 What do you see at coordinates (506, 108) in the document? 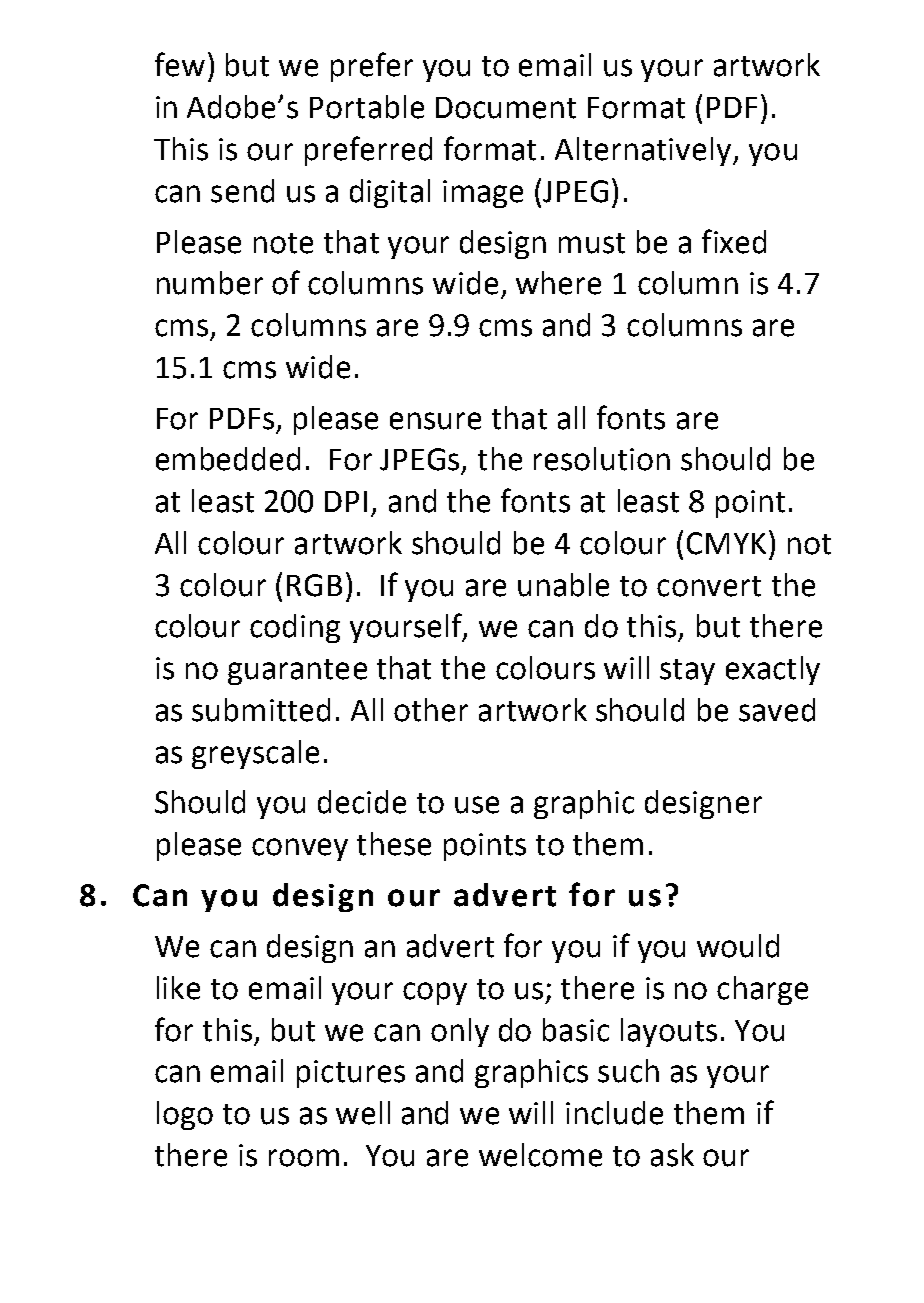
I see `Document` at bounding box center [506, 108].
